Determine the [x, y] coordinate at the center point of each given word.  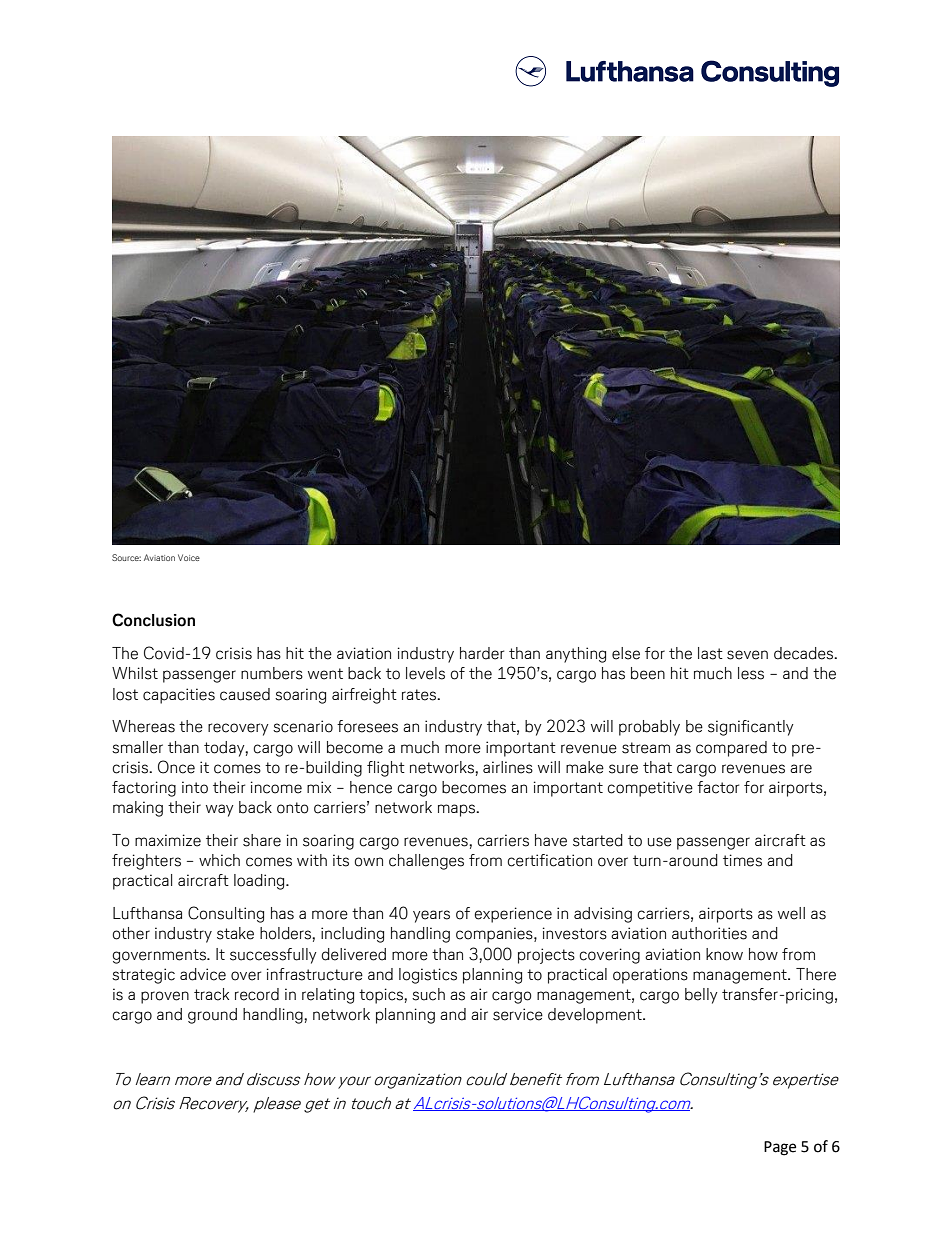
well [791, 913]
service [518, 1014]
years [431, 916]
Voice [189, 557]
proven [165, 997]
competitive [650, 789]
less [751, 673]
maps [458, 810]
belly [701, 996]
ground [212, 1016]
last [710, 653]
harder [482, 653]
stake [235, 933]
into [195, 787]
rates [420, 695]
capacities [179, 696]
